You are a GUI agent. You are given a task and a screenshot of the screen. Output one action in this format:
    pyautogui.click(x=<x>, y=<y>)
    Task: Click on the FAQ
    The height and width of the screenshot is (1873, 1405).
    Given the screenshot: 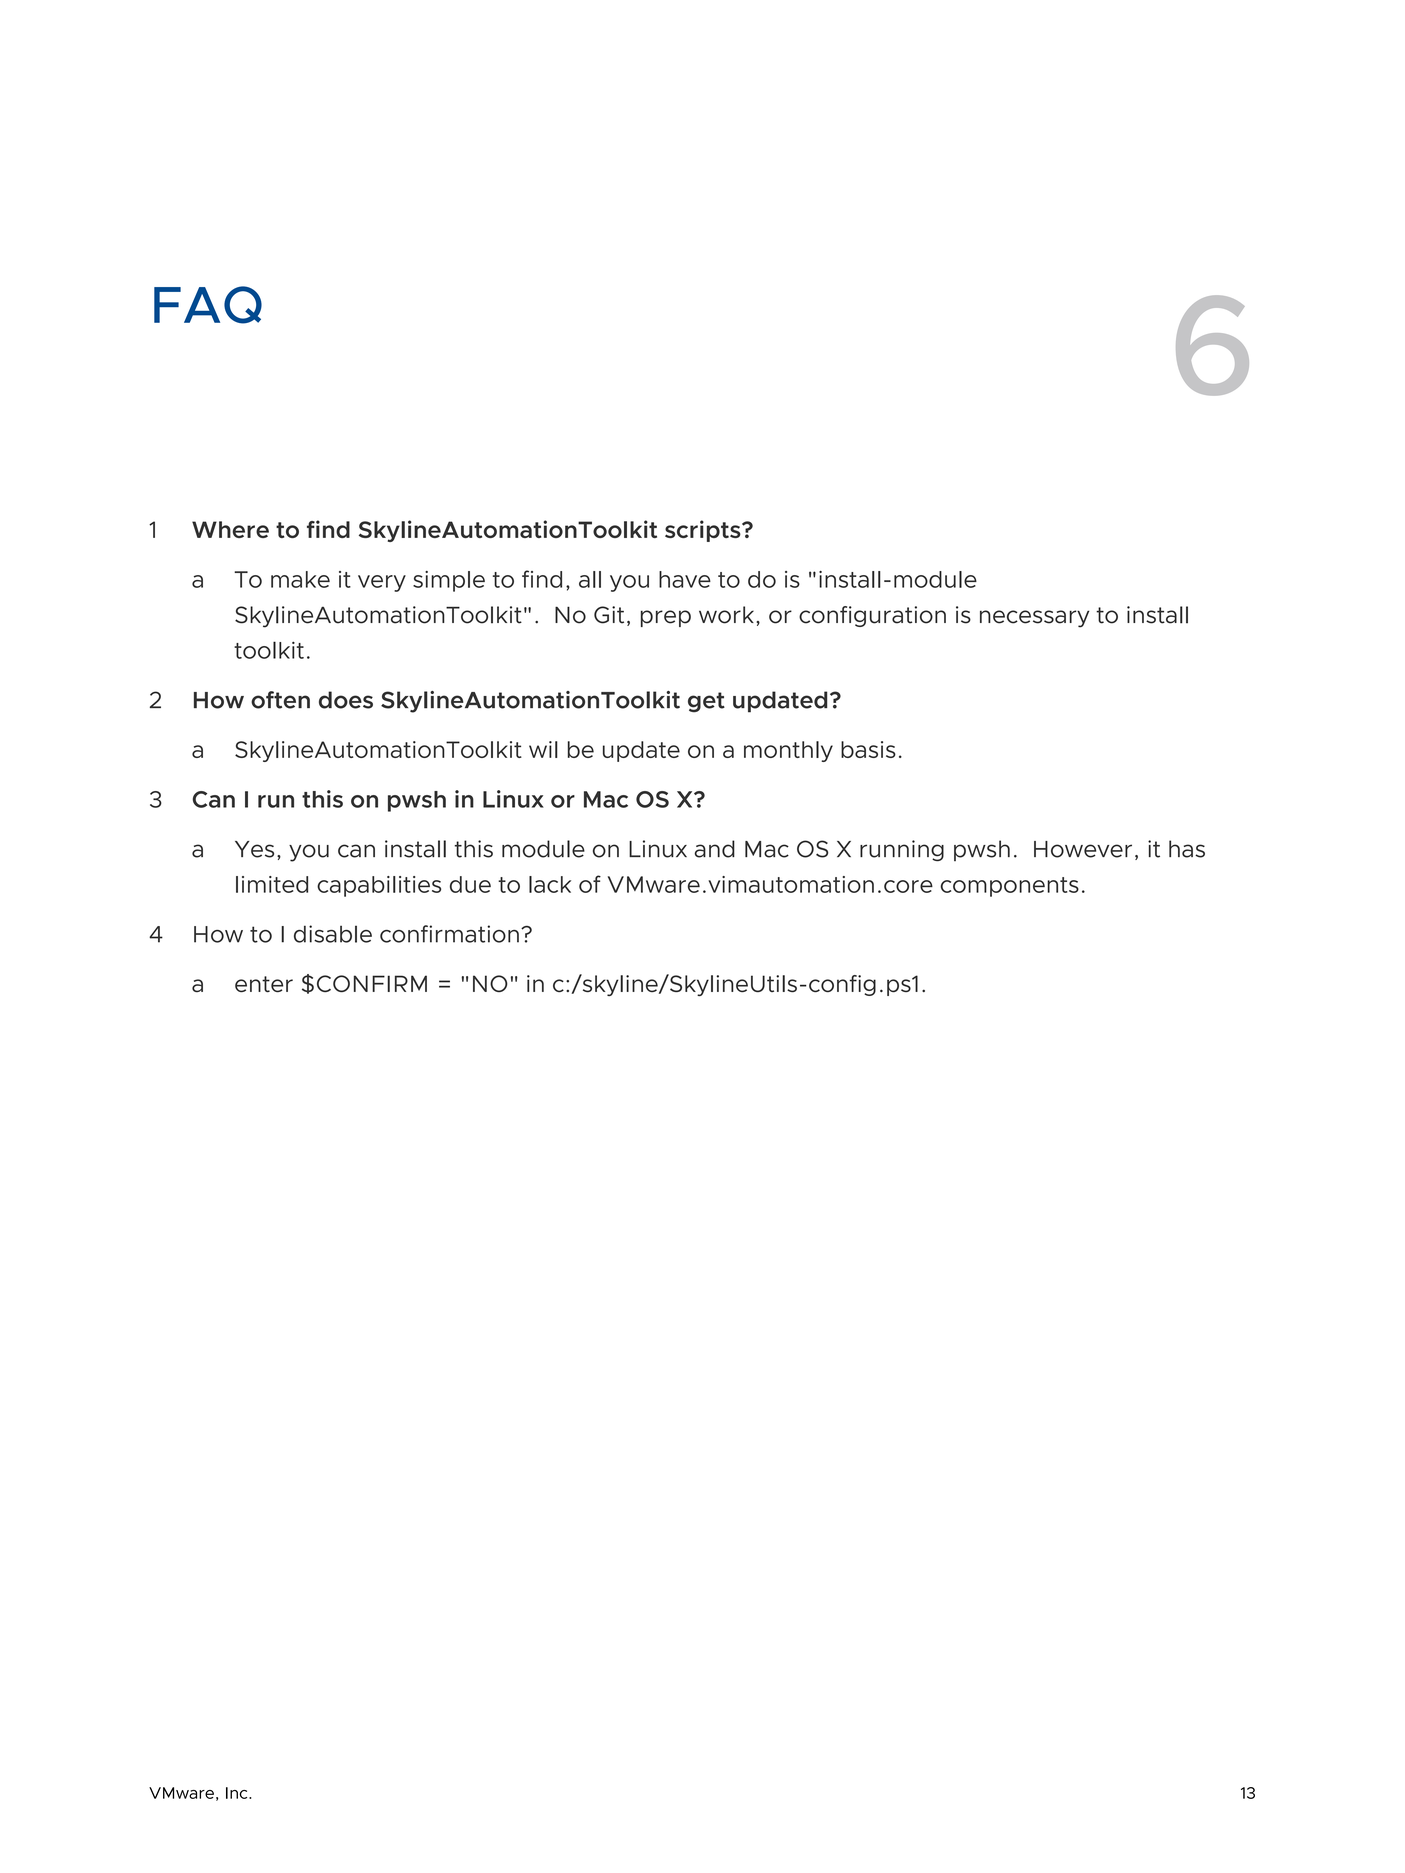 What is the action you would take?
    pyautogui.click(x=208, y=305)
